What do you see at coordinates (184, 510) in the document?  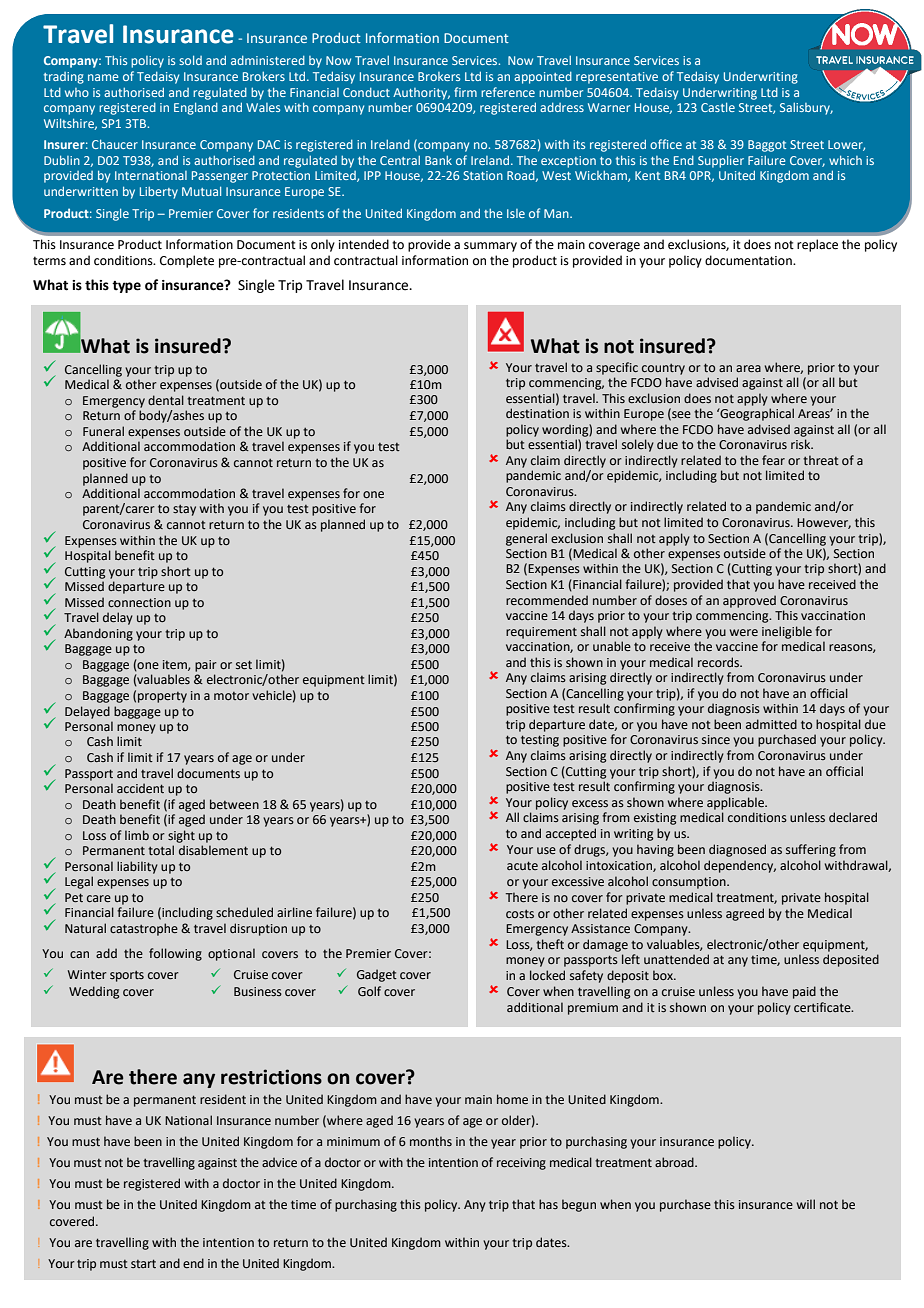 I see `stay` at bounding box center [184, 510].
